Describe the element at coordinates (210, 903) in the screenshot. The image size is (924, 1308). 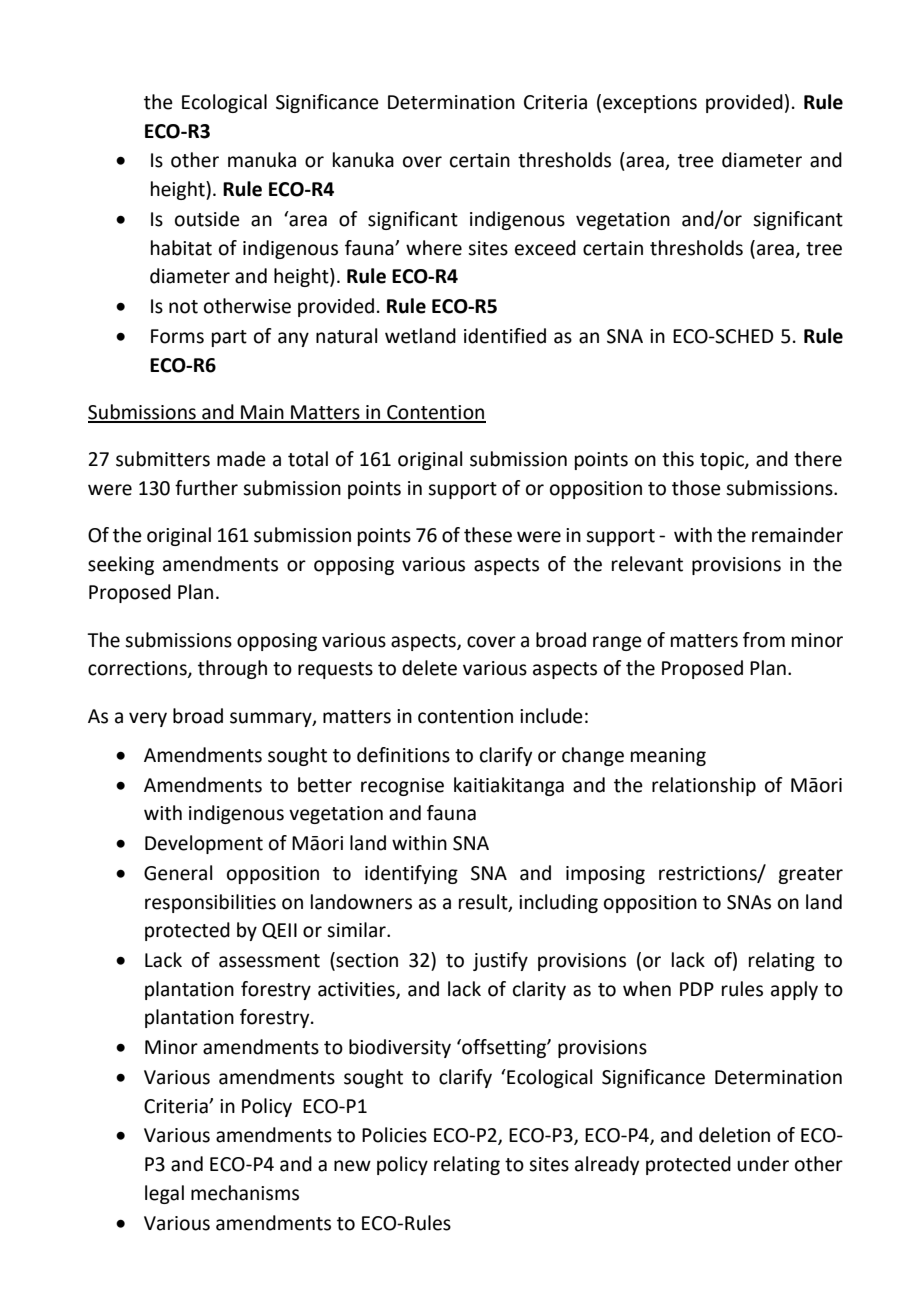
I see `responsibilities` at that location.
